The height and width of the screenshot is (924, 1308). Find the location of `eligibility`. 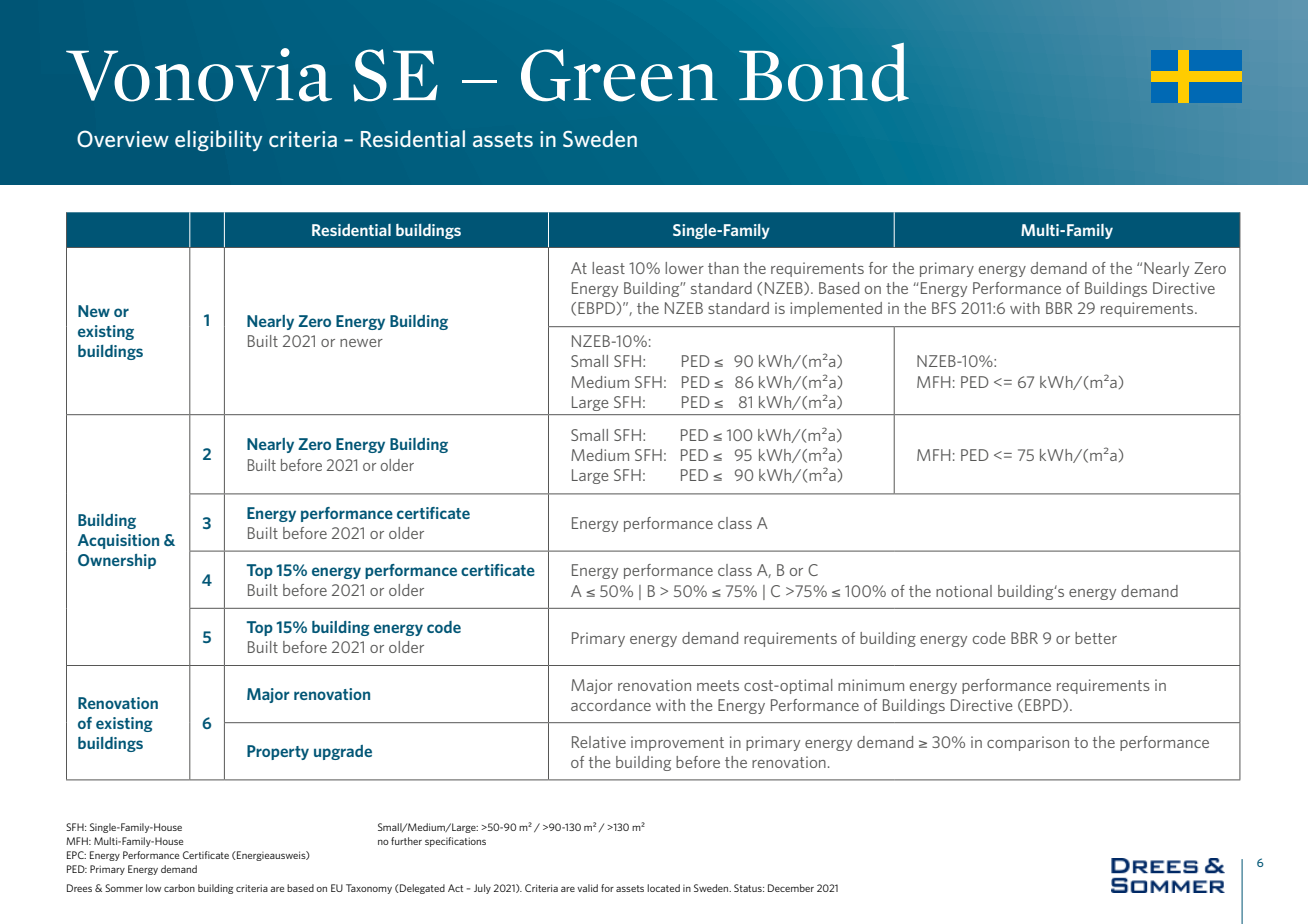

eligibility is located at coordinates (219, 140).
